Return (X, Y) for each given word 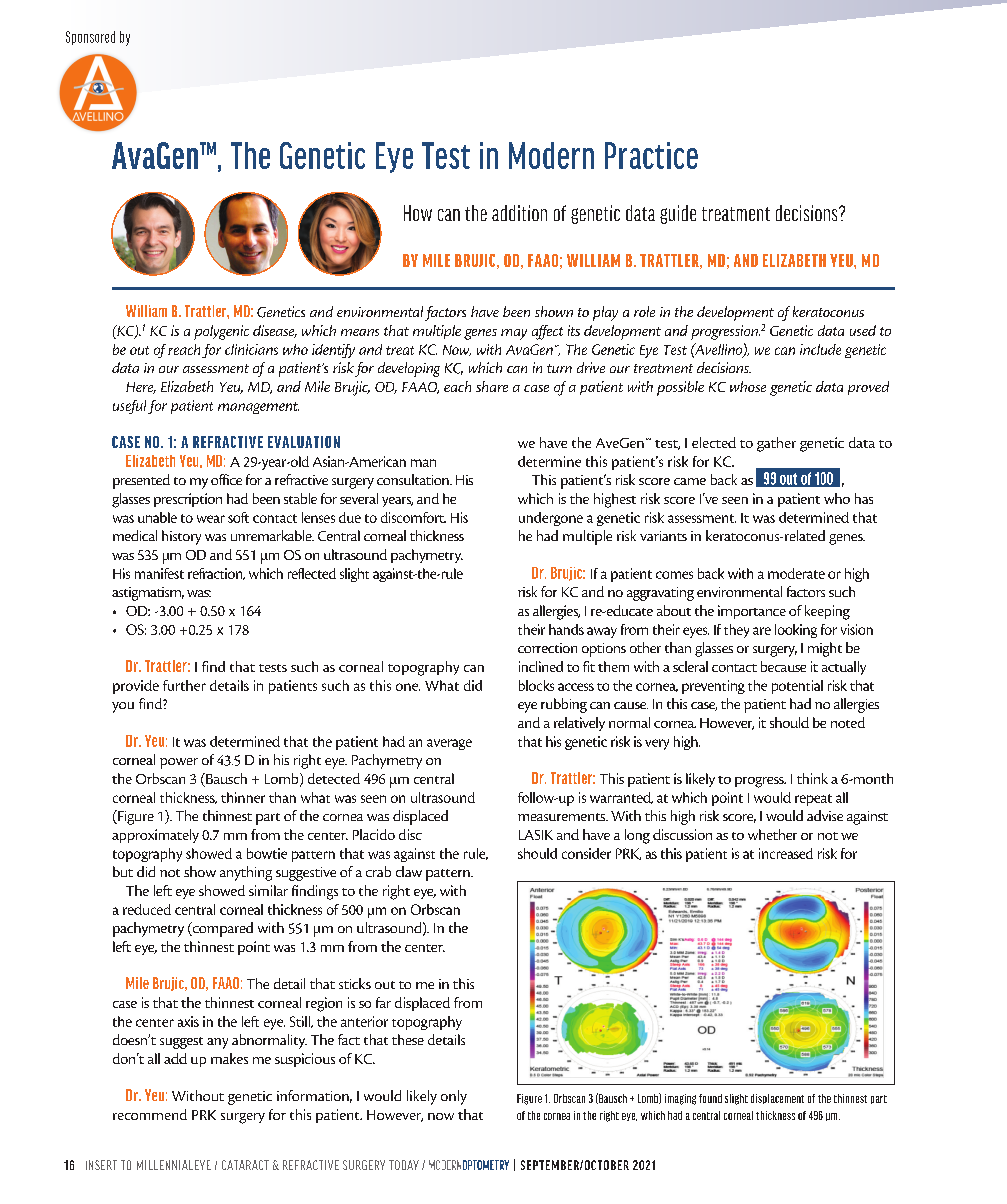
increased (786, 853)
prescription (188, 500)
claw (409, 871)
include (820, 349)
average (449, 744)
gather (776, 444)
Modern (551, 155)
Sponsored (90, 38)
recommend (150, 1114)
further (184, 685)
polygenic (221, 332)
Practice (651, 155)
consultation (414, 479)
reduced (147, 909)
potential (797, 687)
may (514, 334)
